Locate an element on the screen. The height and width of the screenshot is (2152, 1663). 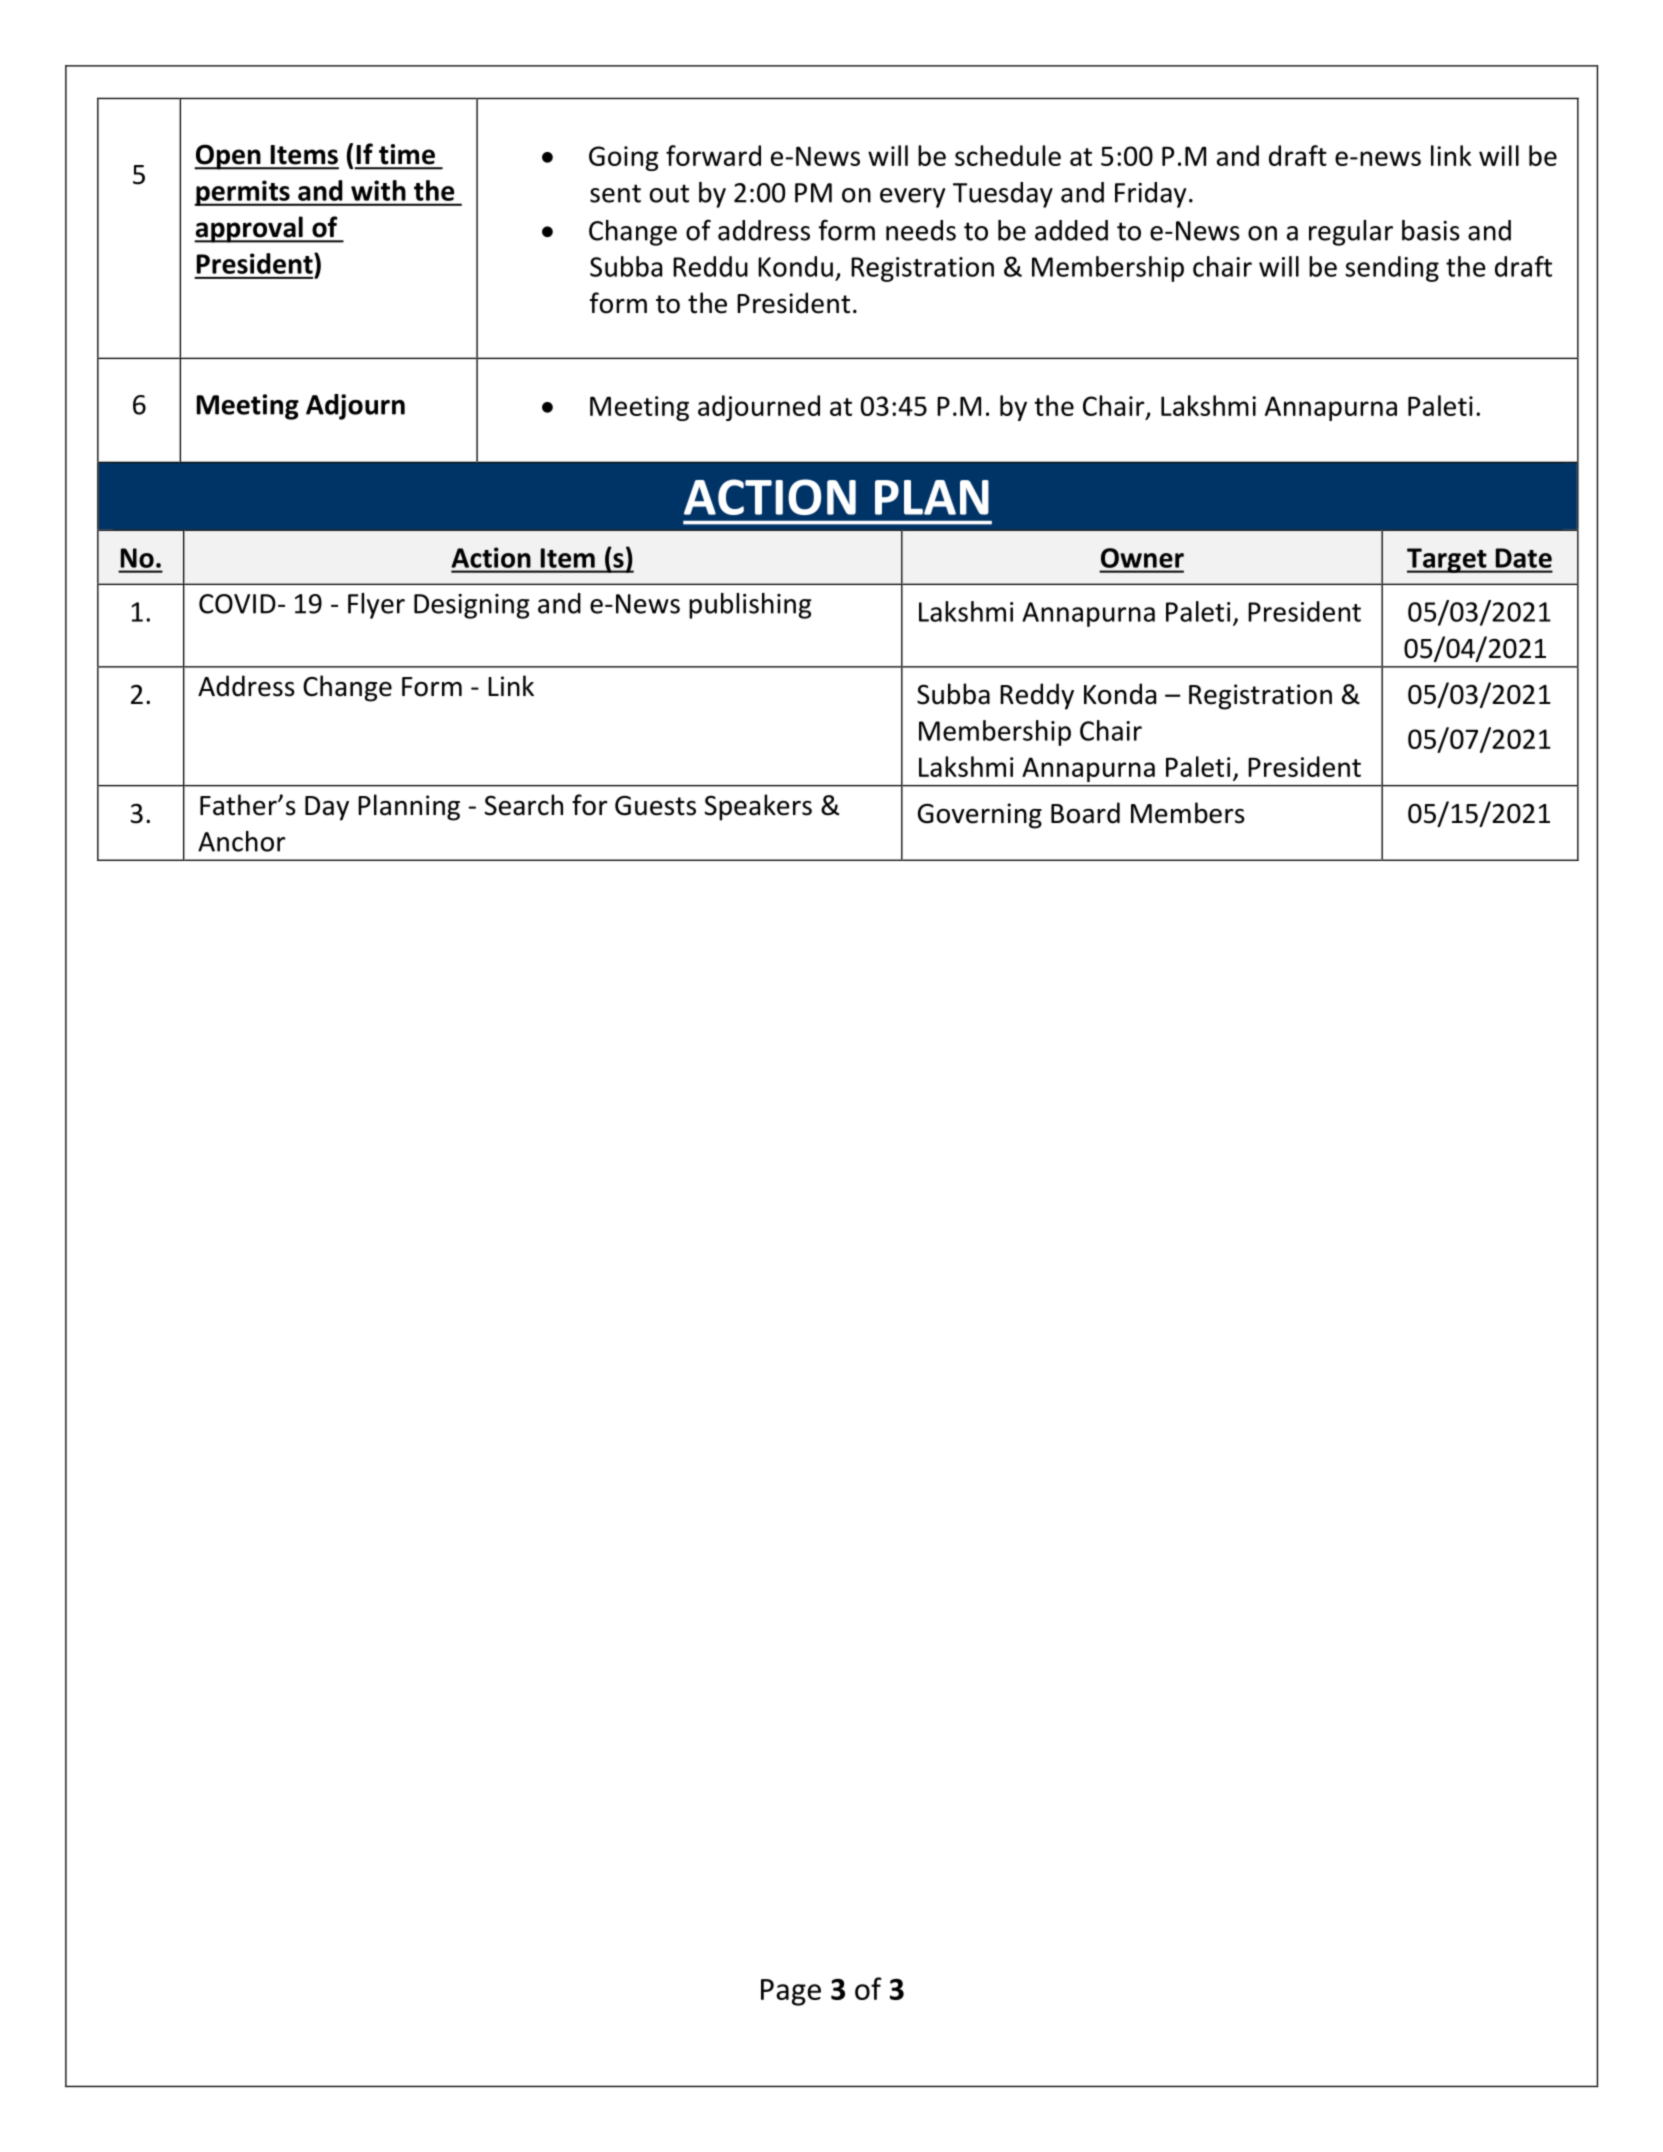
Governing is located at coordinates (980, 816).
